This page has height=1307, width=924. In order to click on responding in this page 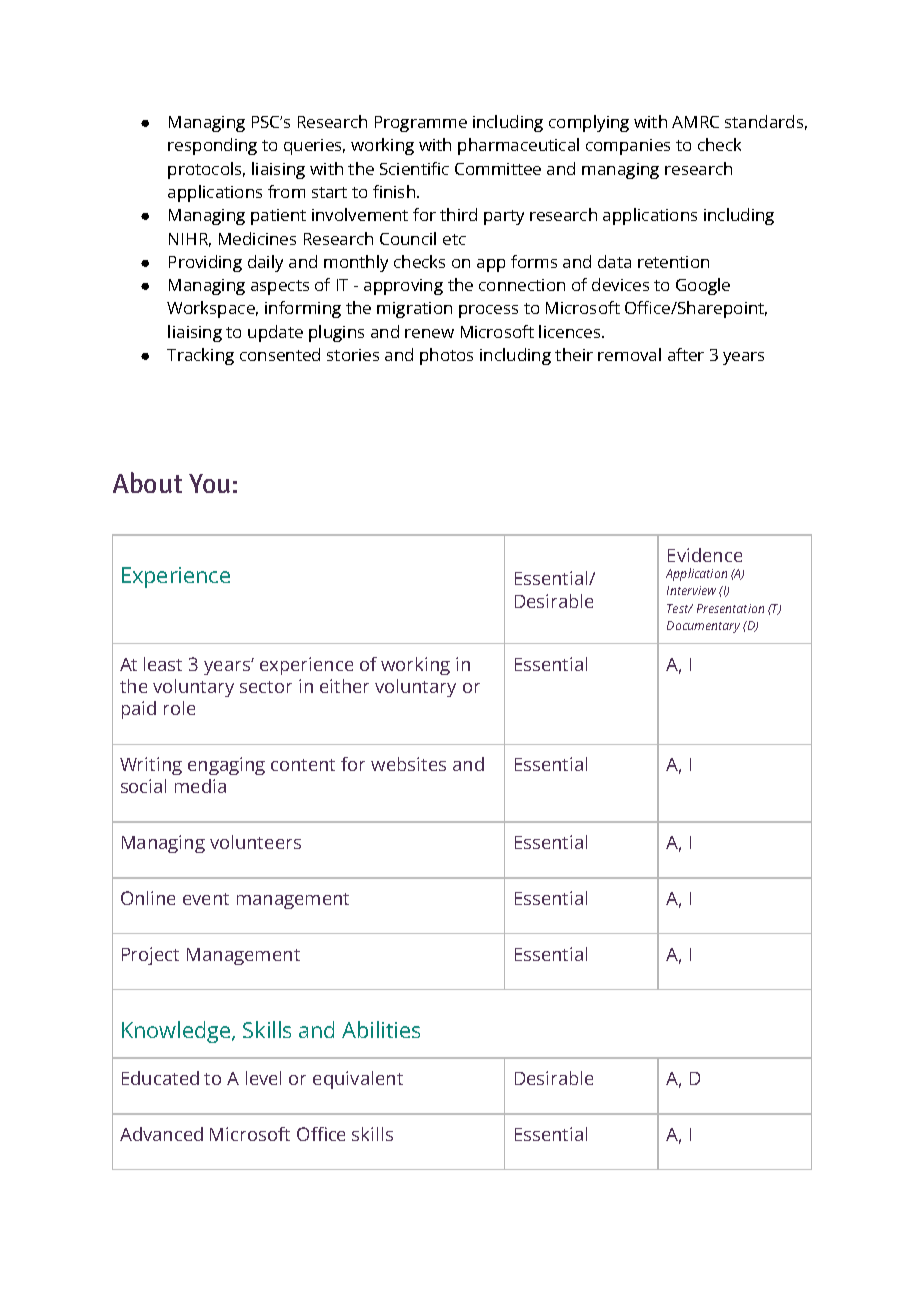, I will do `click(212, 146)`.
